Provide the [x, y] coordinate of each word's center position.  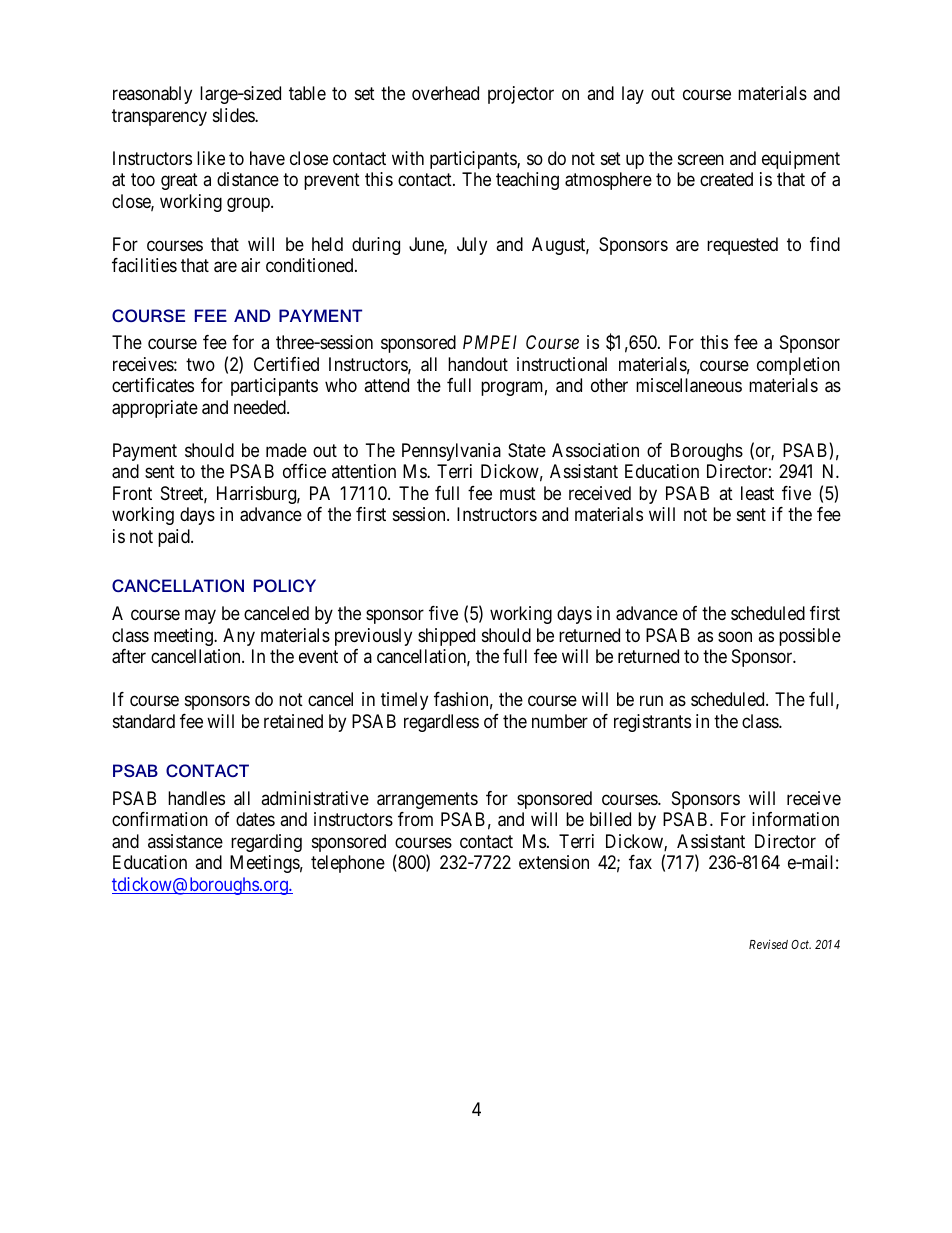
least [757, 493]
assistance [185, 841]
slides [234, 115]
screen [701, 159]
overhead [445, 93]
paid [175, 538]
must [518, 493]
